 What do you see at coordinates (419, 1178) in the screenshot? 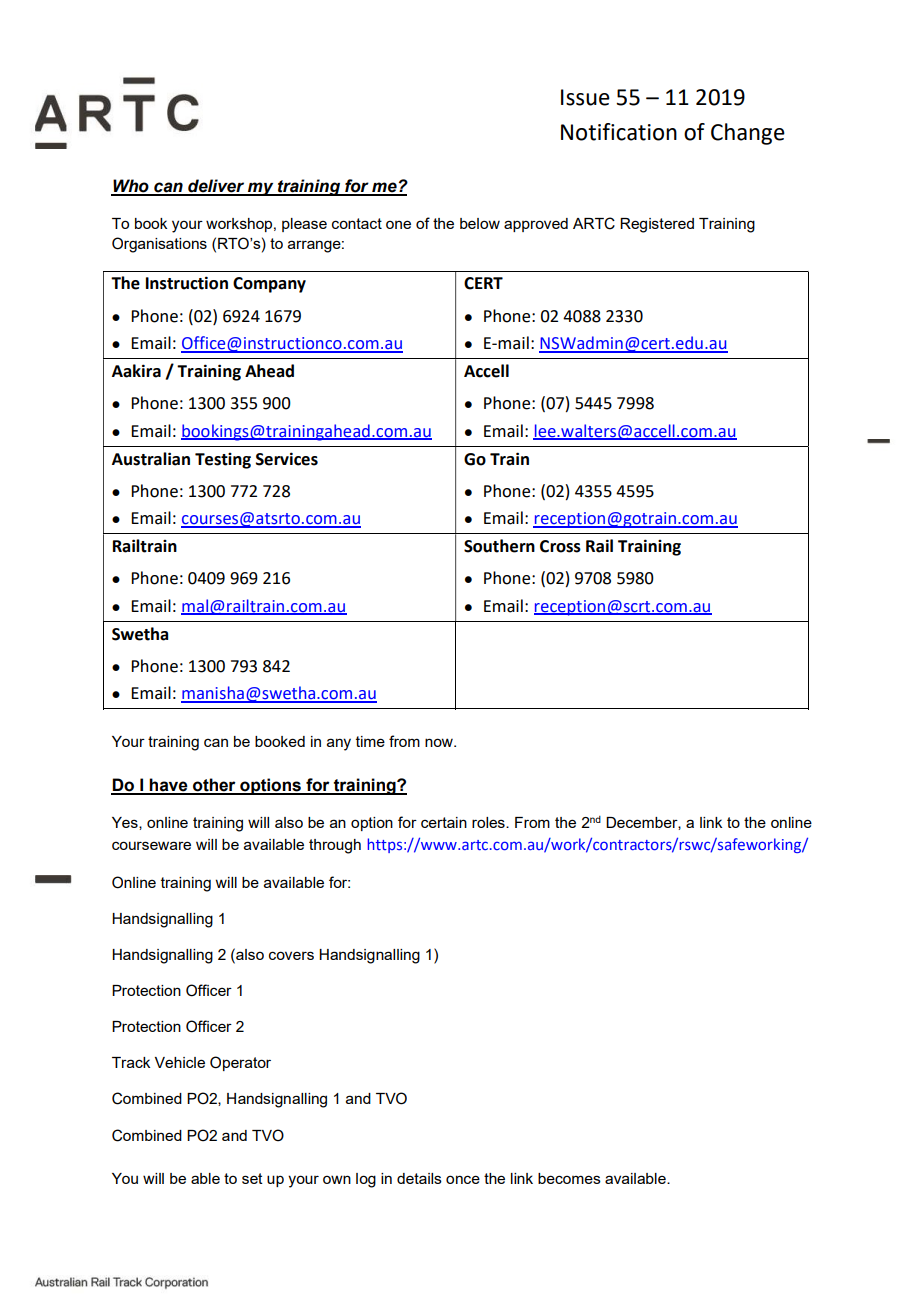
I see `details` at bounding box center [419, 1178].
